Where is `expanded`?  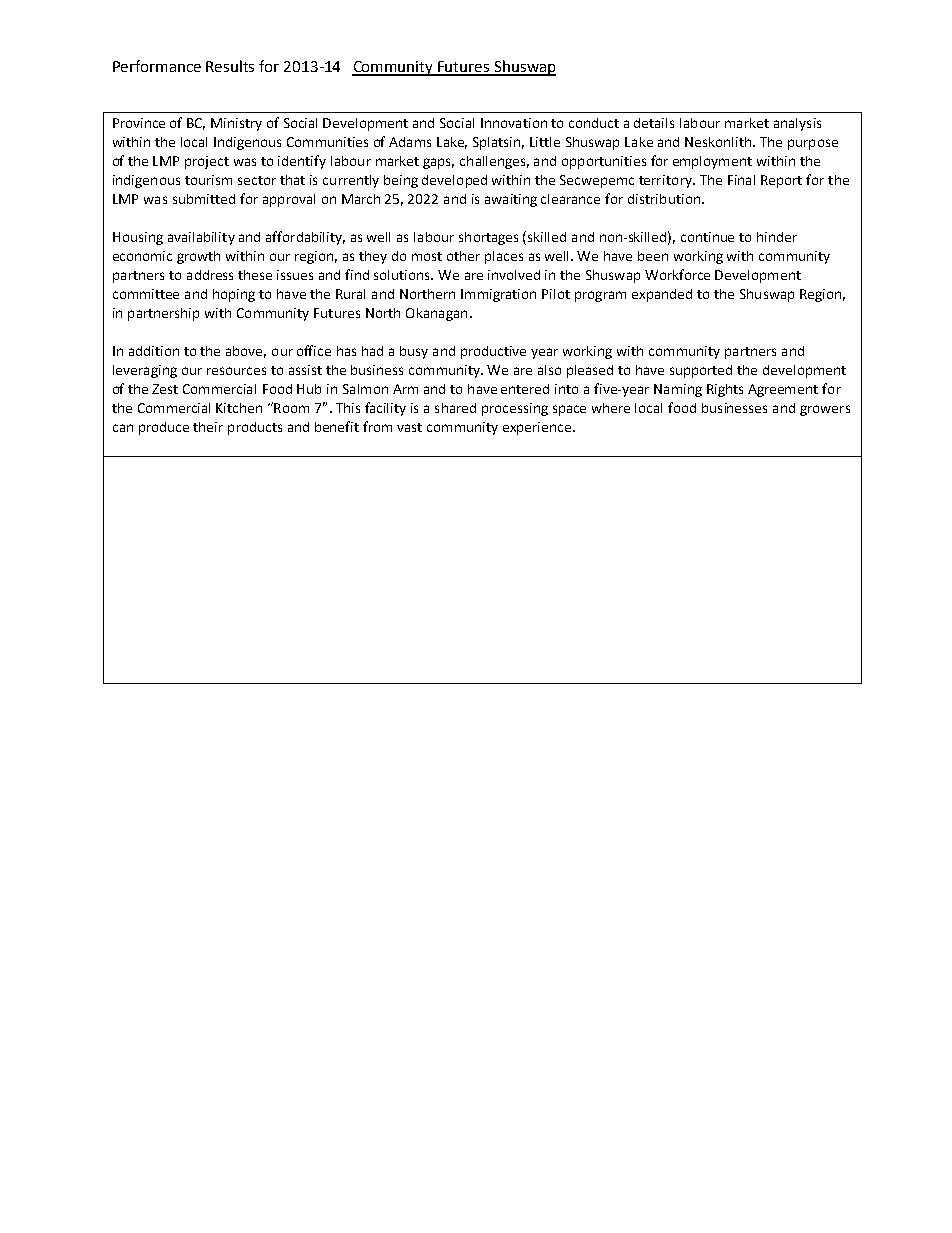 expanded is located at coordinates (662, 295).
